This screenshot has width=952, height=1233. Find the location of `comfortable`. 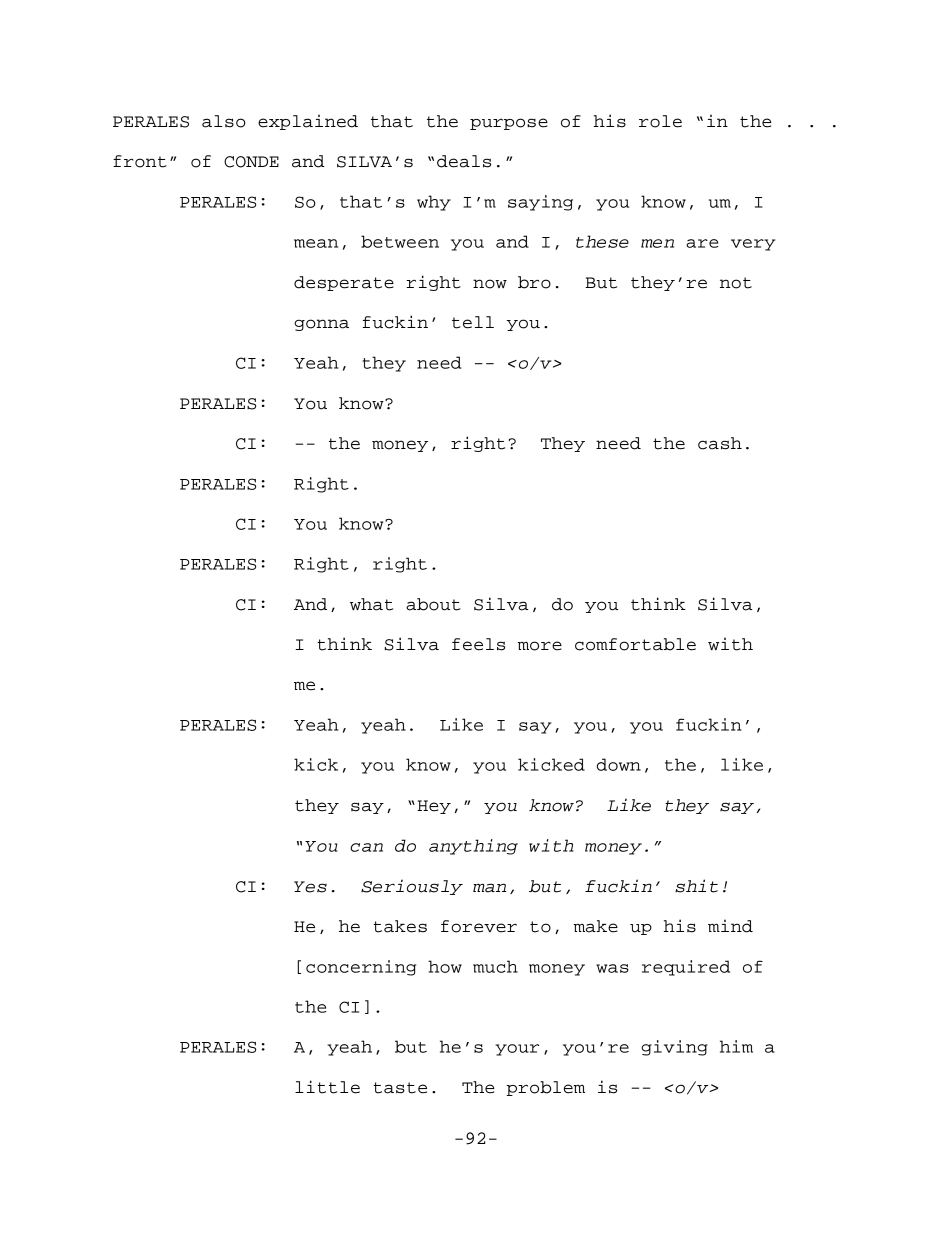

comfortable is located at coordinates (635, 644).
